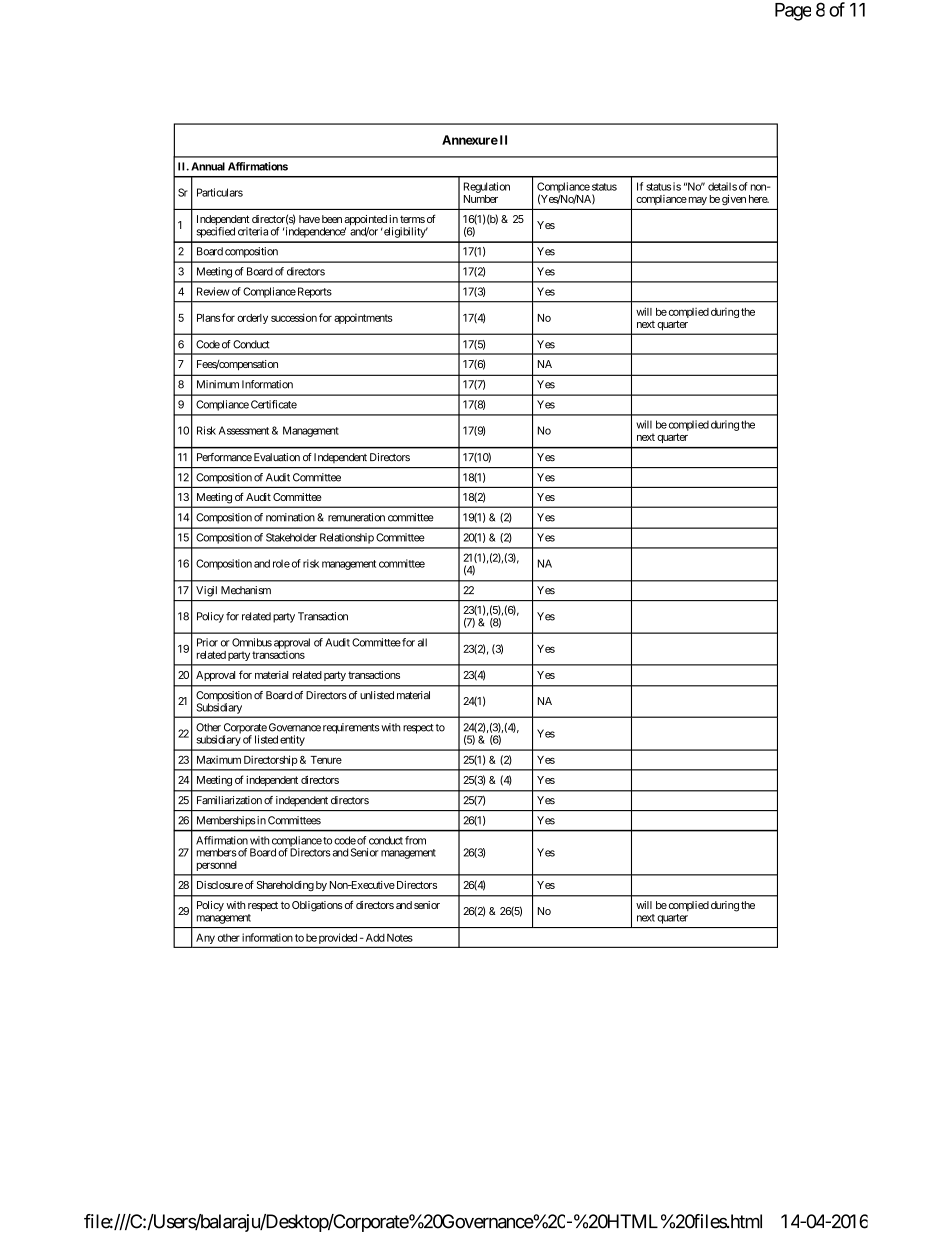  Describe the element at coordinates (481, 199) in the page. I see `Number` at that location.
